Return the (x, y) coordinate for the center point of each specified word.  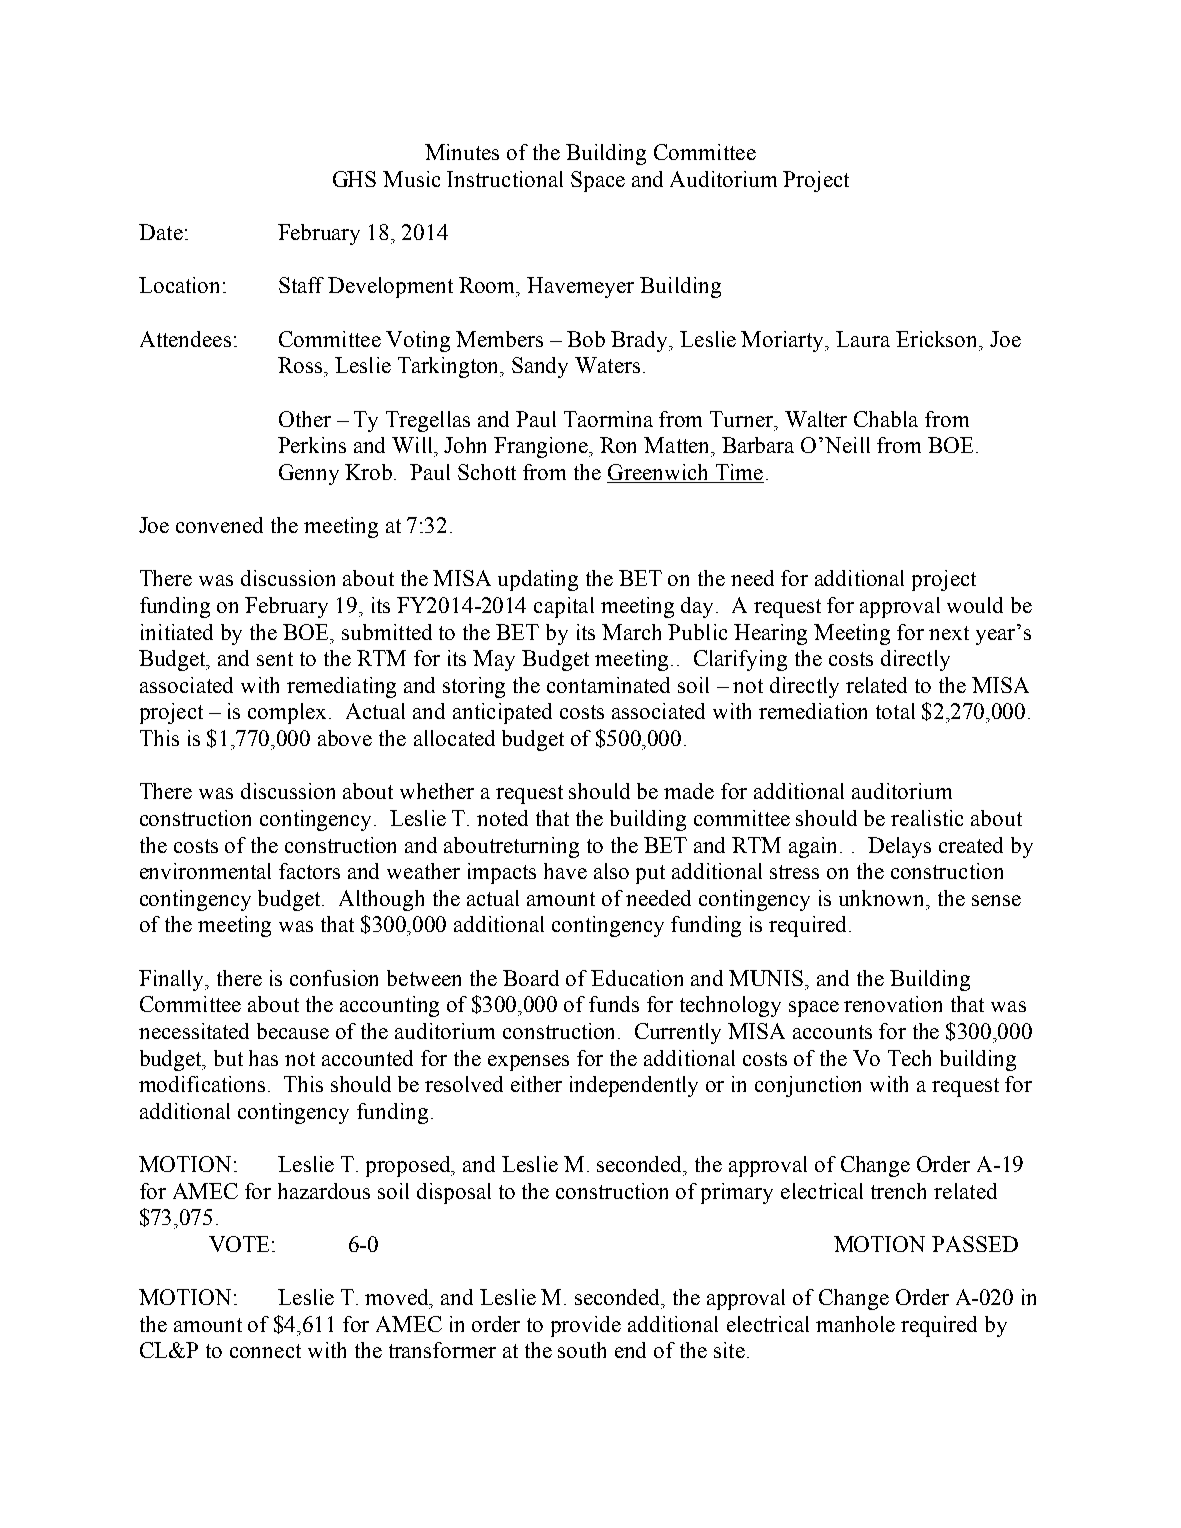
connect (265, 1351)
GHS (354, 179)
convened (219, 525)
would (975, 605)
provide (586, 1326)
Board (531, 978)
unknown (883, 898)
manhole (855, 1324)
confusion (334, 978)
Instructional (505, 179)
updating (538, 580)
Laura (863, 339)
